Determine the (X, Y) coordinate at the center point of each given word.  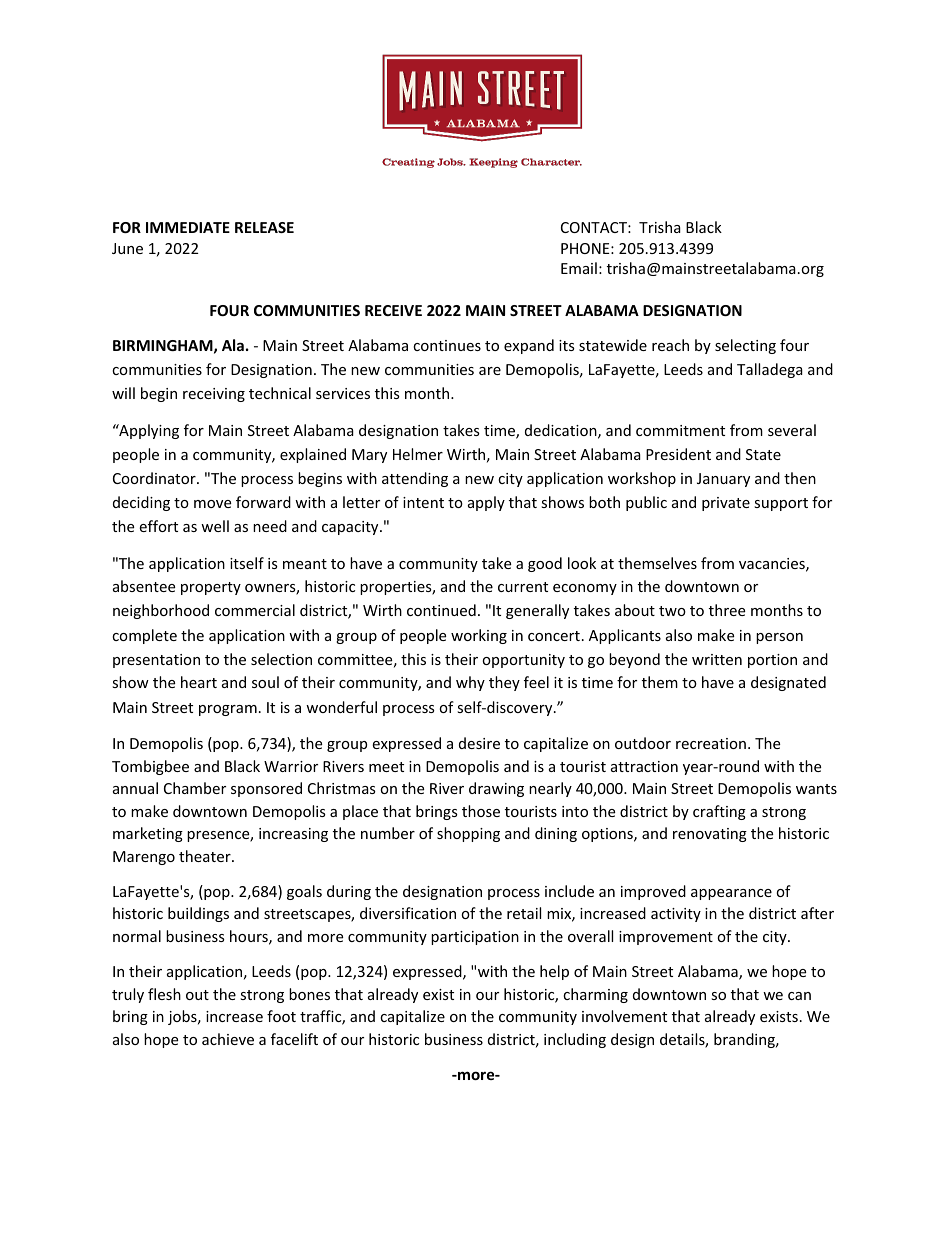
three (727, 610)
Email (579, 268)
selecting (745, 346)
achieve (228, 1039)
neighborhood (161, 611)
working (479, 636)
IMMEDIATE (188, 227)
